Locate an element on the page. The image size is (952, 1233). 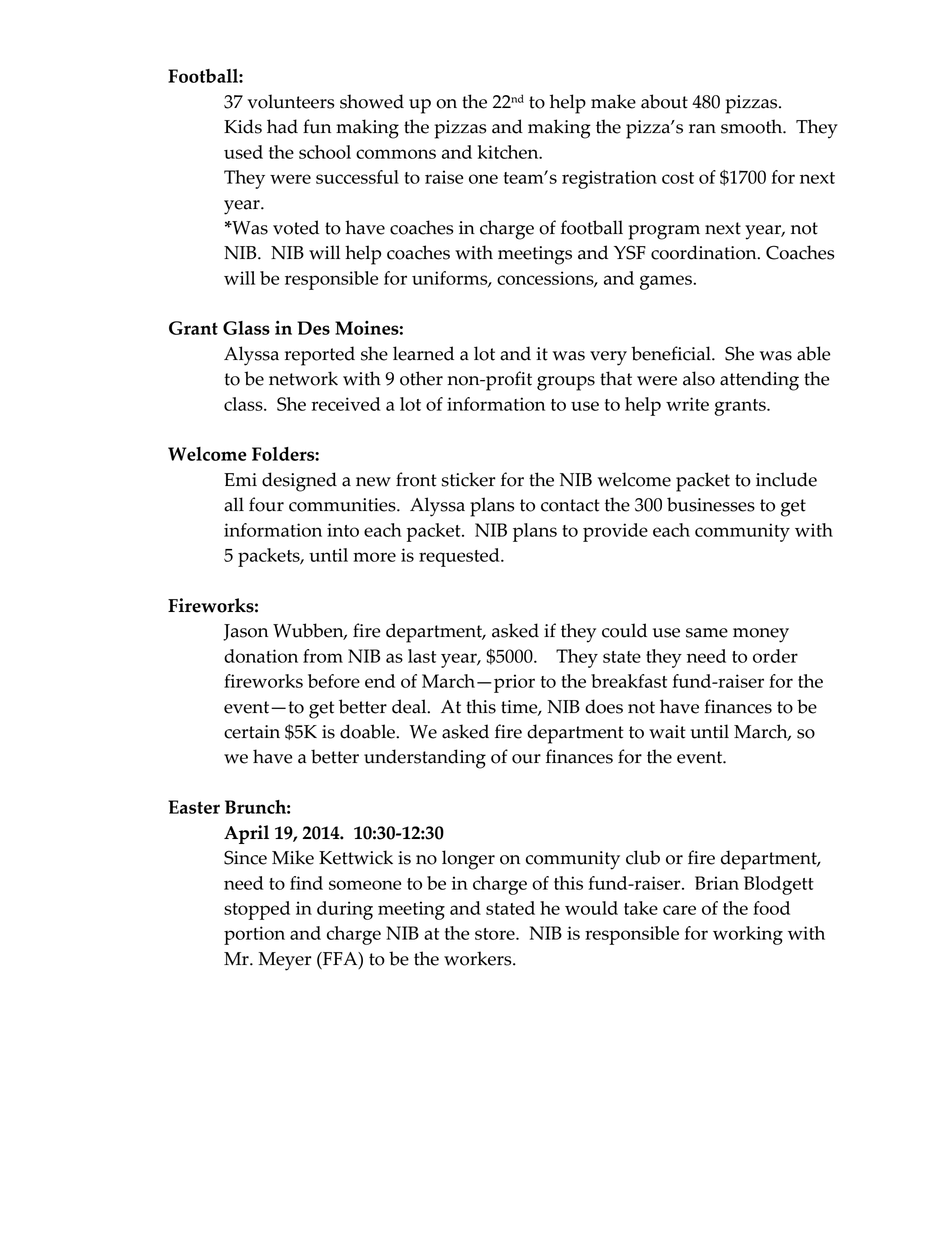
write is located at coordinates (687, 404).
